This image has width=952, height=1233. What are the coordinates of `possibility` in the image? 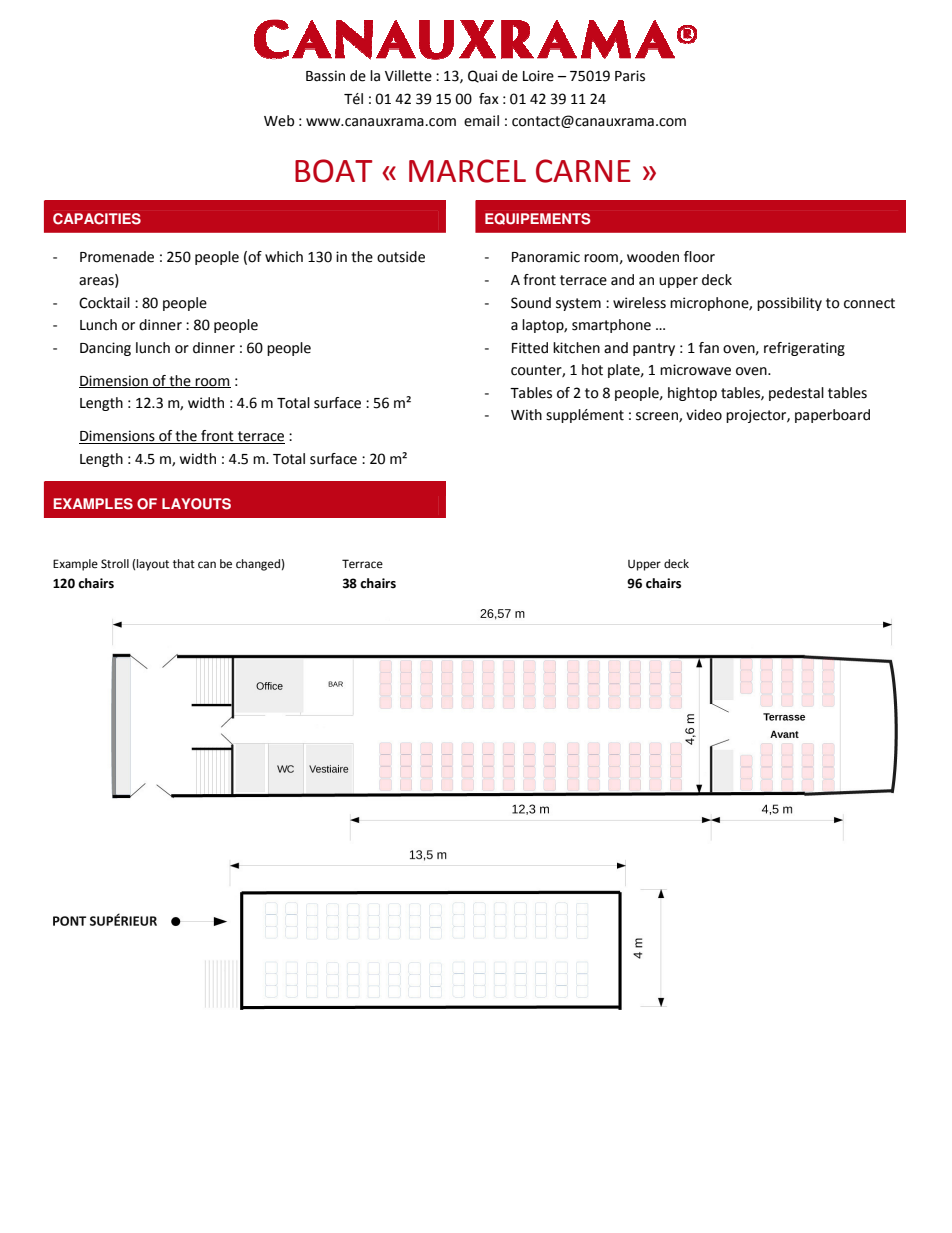 It's located at (789, 304).
